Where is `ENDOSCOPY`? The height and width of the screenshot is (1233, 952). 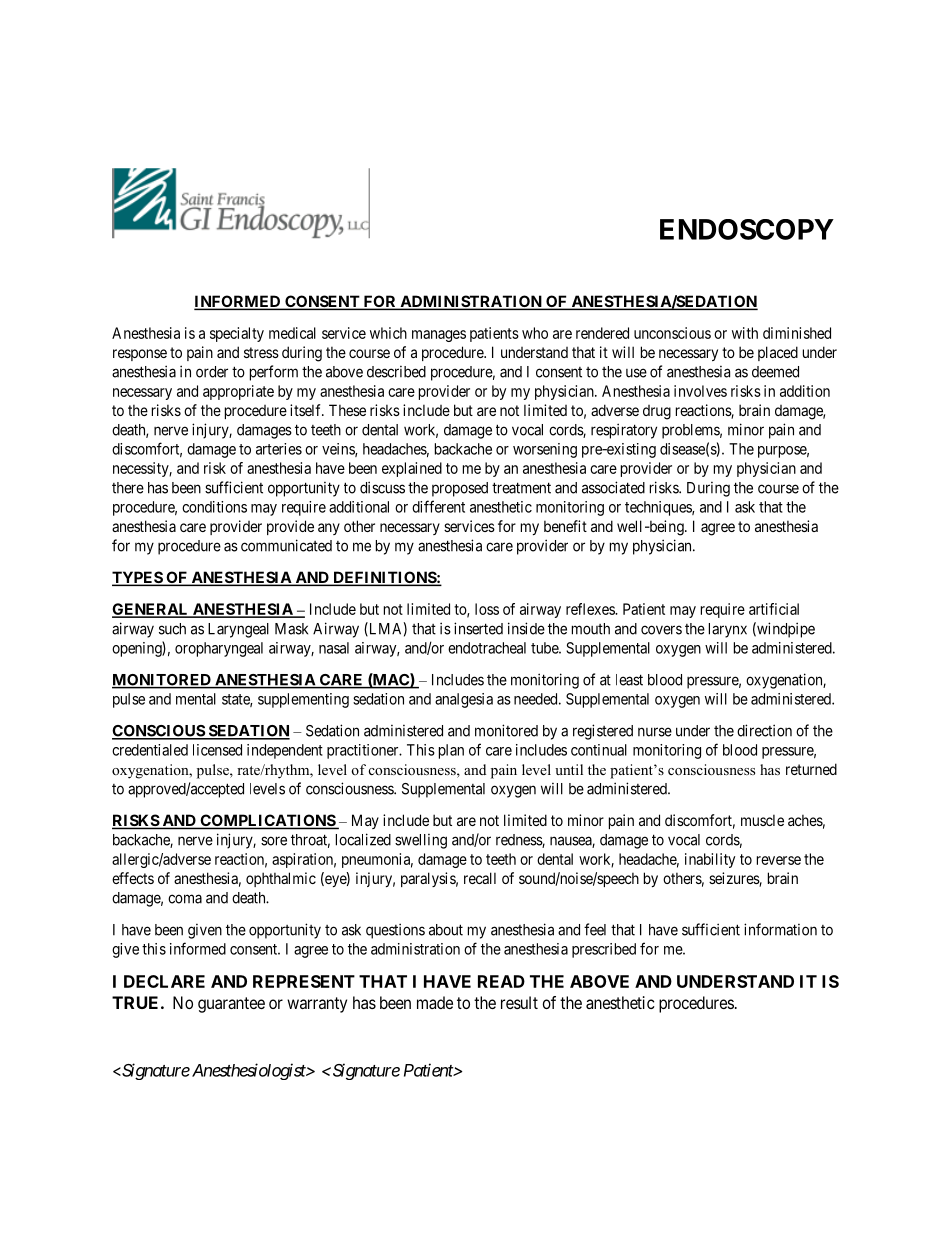 ENDOSCOPY is located at coordinates (747, 229).
